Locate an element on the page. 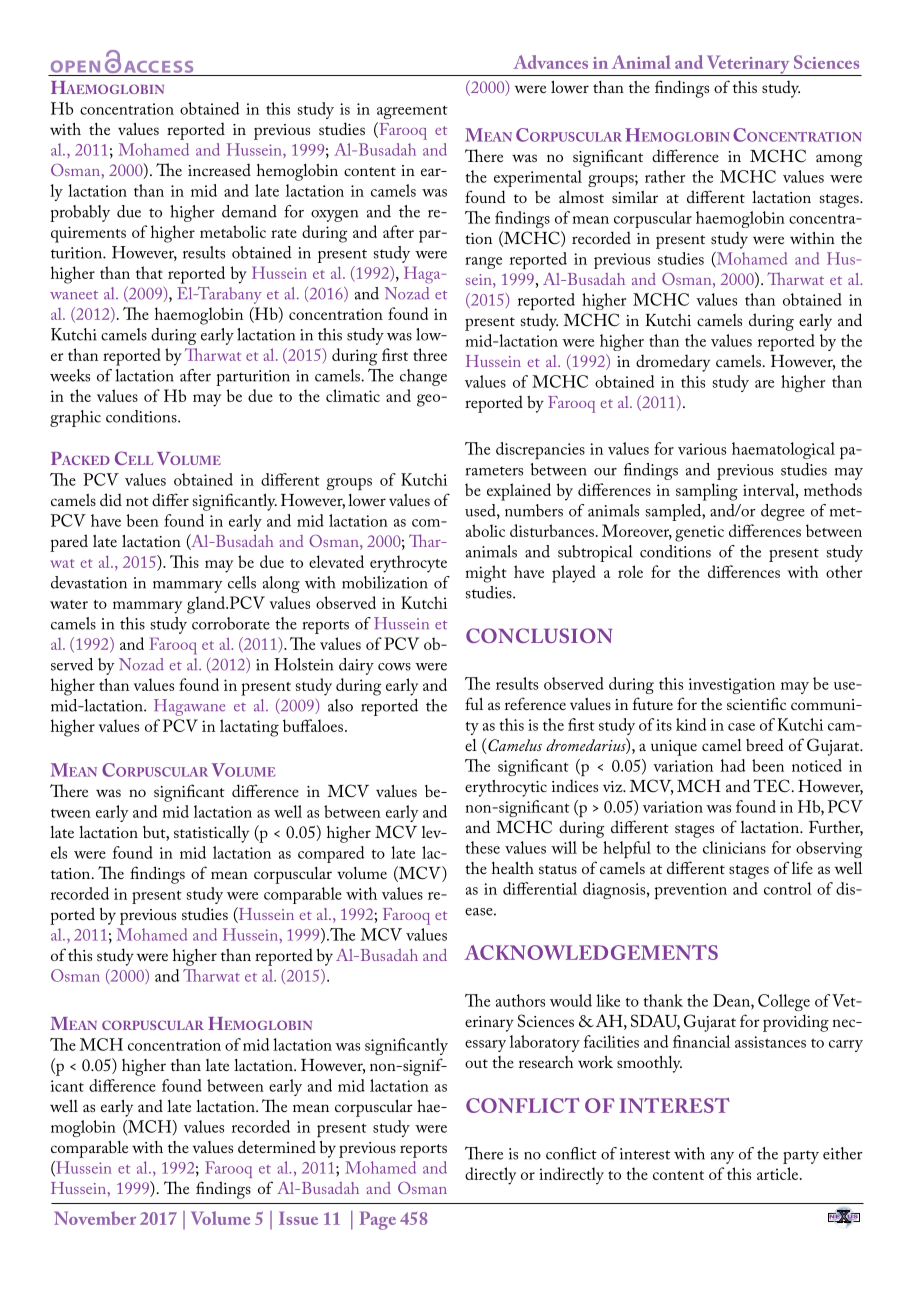 This document has width=924, height=1308. cows is located at coordinates (394, 667).
